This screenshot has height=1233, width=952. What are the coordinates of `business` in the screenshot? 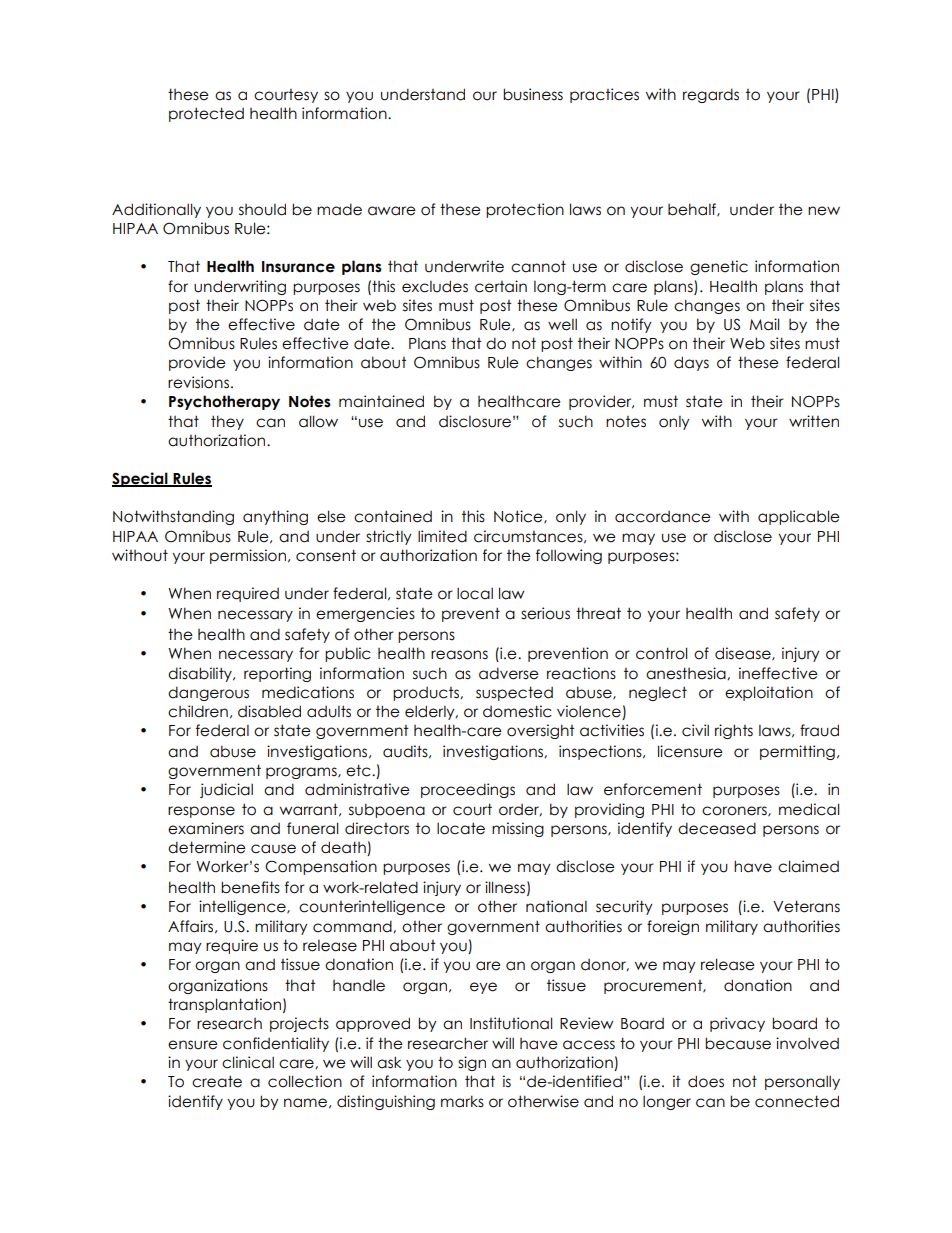 It's located at (533, 94).
